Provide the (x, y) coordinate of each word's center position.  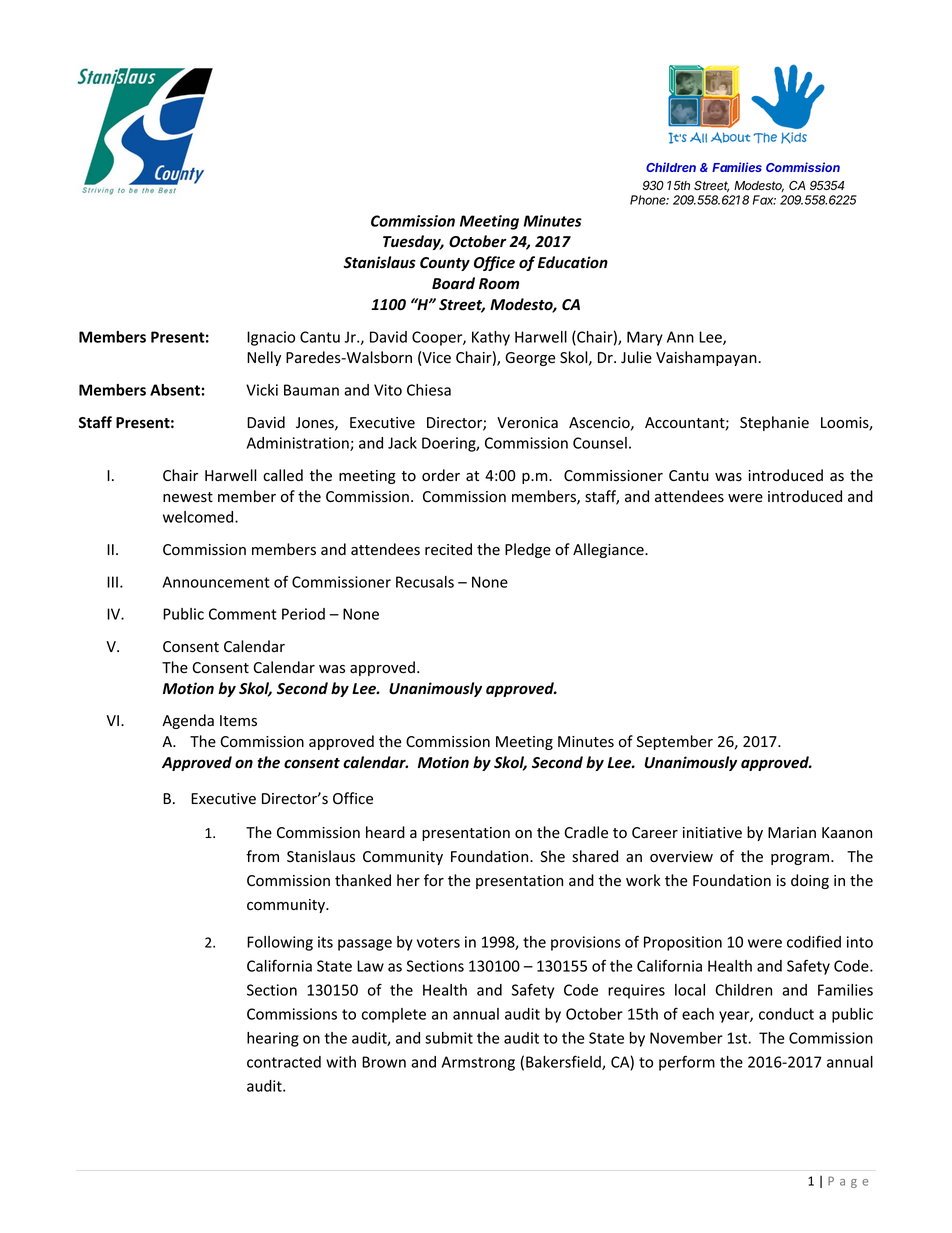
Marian (792, 833)
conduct (786, 1014)
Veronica (527, 423)
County (445, 264)
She (552, 856)
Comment (243, 614)
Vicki (262, 390)
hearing (273, 1039)
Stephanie (774, 423)
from (262, 856)
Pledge (528, 550)
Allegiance (609, 550)
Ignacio (271, 338)
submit (449, 1038)
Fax (764, 200)
